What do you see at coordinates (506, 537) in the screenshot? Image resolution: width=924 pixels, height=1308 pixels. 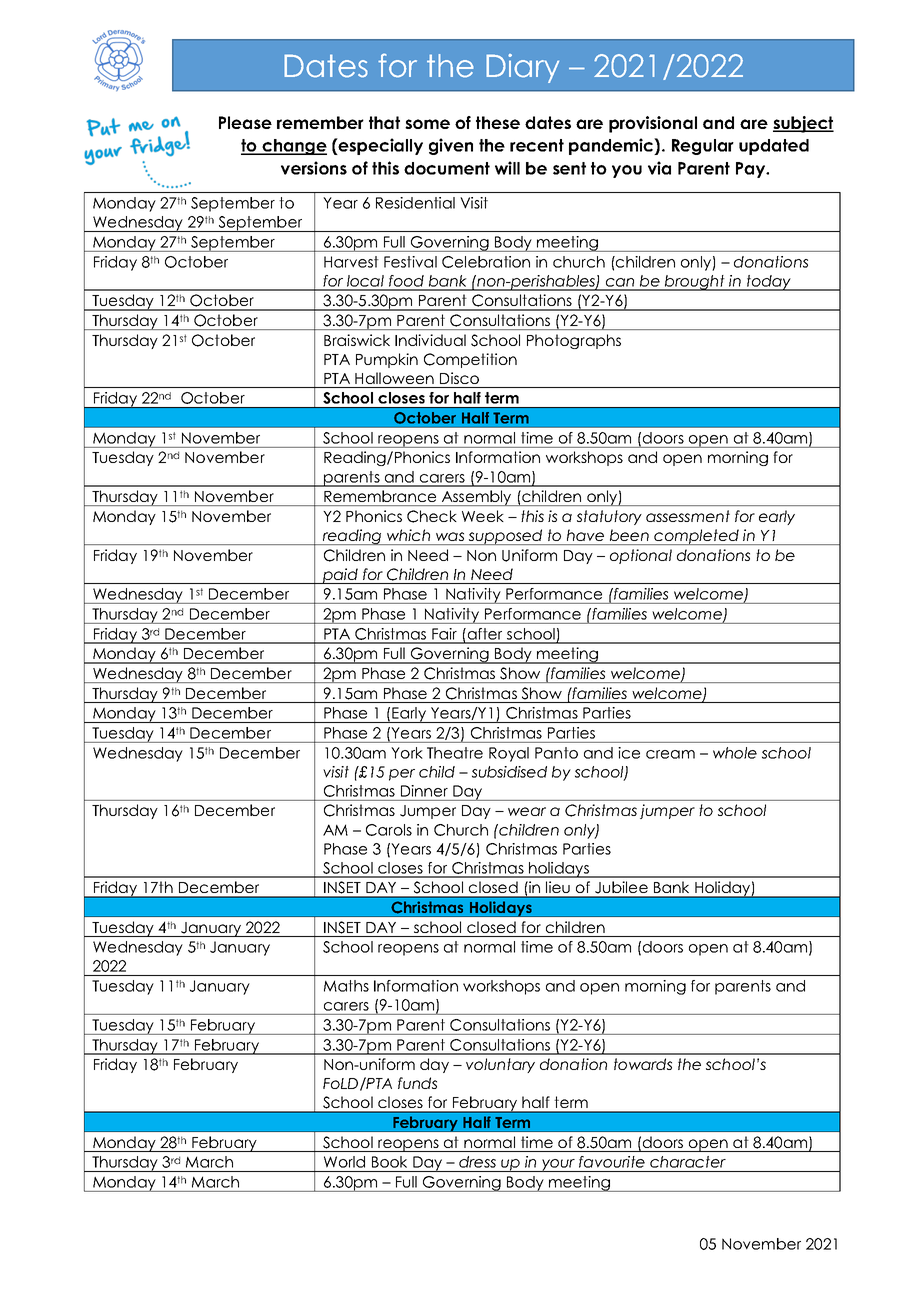 I see `supposed` at bounding box center [506, 537].
